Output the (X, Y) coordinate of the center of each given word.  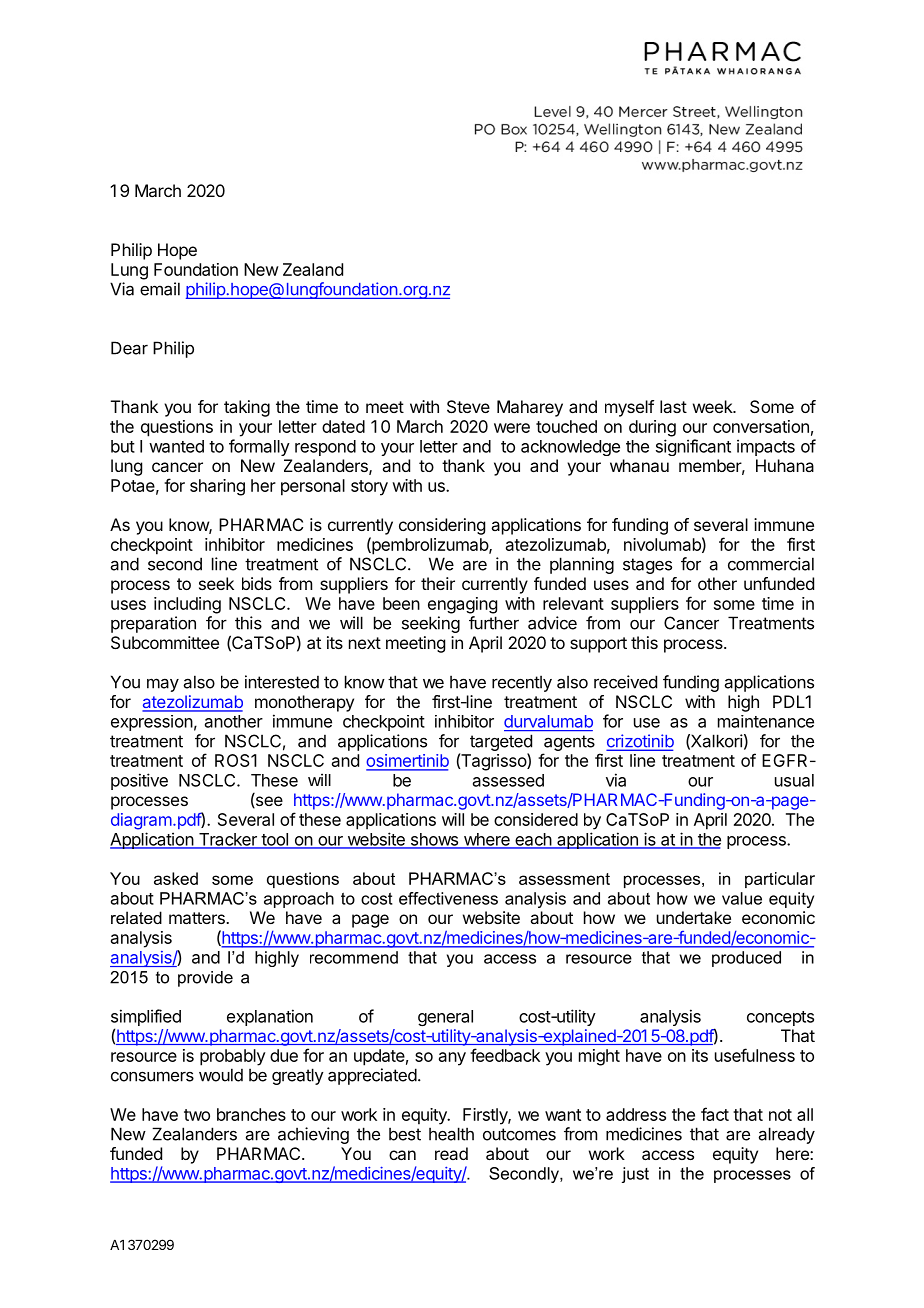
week (714, 406)
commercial (771, 564)
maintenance (766, 721)
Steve (468, 406)
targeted (501, 742)
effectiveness (448, 898)
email (160, 289)
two (197, 1115)
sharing (217, 487)
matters (198, 918)
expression (152, 723)
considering (442, 526)
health (451, 1134)
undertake (694, 917)
